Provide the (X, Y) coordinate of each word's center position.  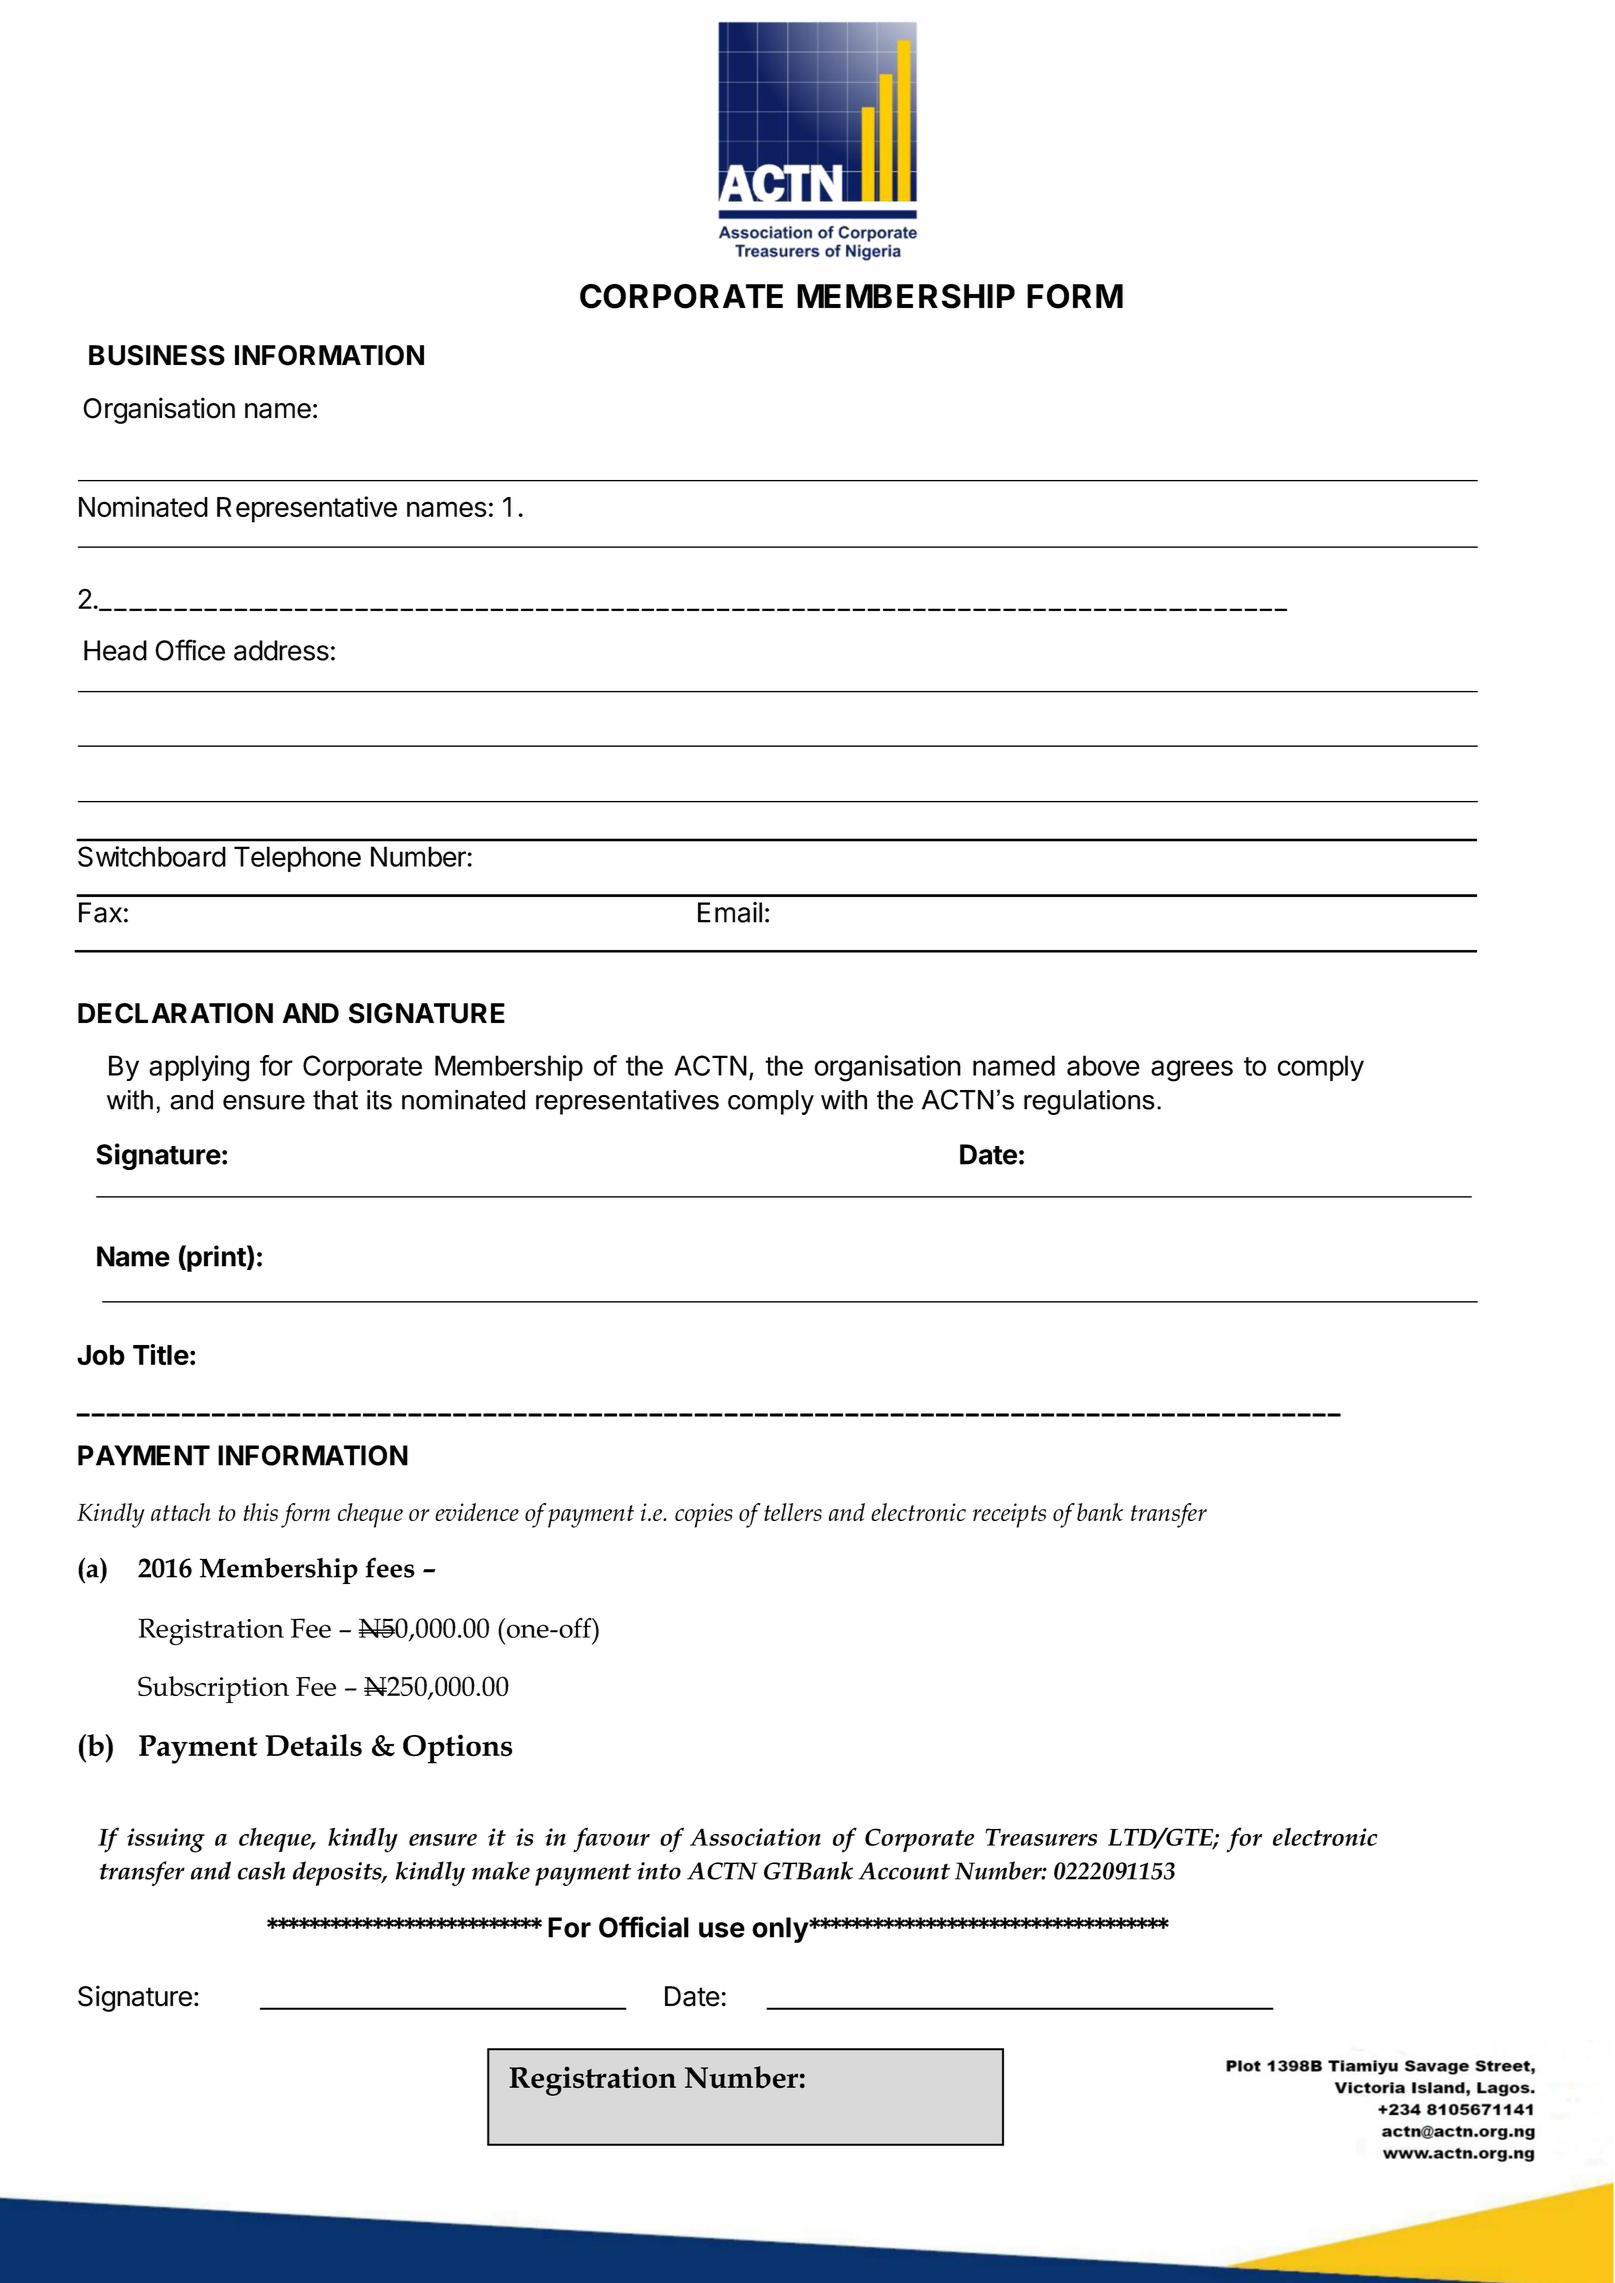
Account (904, 1871)
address (281, 650)
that (335, 1100)
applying (199, 1068)
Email (730, 912)
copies (704, 1515)
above (1103, 1065)
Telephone (297, 859)
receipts (1009, 1515)
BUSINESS (157, 355)
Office (190, 650)
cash (261, 1870)
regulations (1089, 1102)
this (261, 1512)
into (659, 1871)
